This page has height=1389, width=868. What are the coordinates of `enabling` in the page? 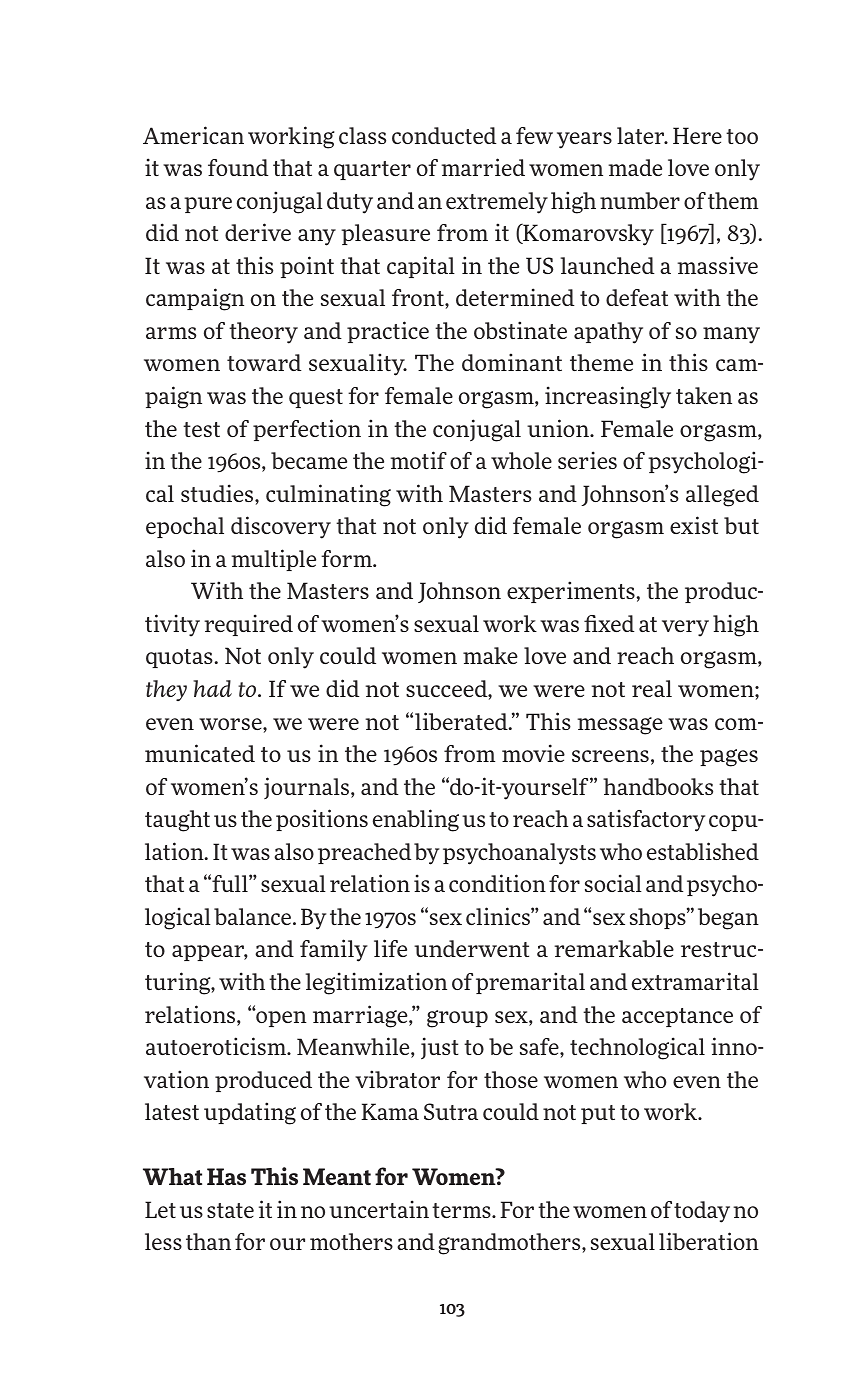 It's located at (416, 820).
